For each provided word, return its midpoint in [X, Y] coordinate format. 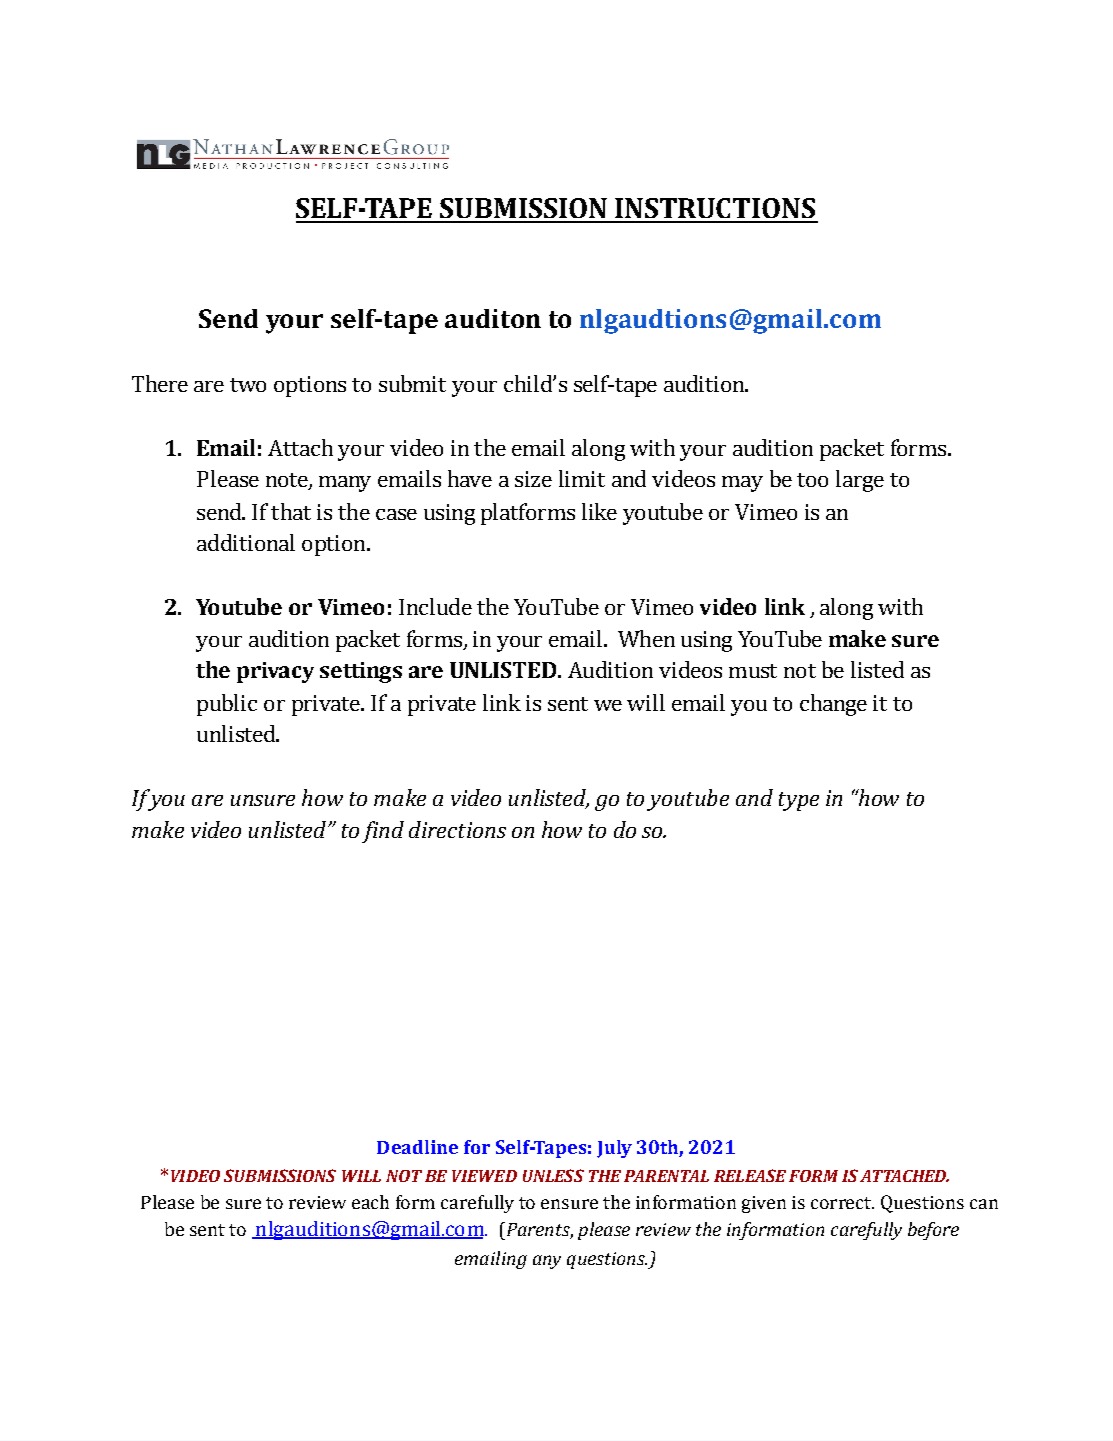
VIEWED [484, 1176]
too [812, 480]
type [799, 801]
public [227, 705]
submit [412, 383]
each [370, 1202]
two [248, 385]
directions [457, 829]
